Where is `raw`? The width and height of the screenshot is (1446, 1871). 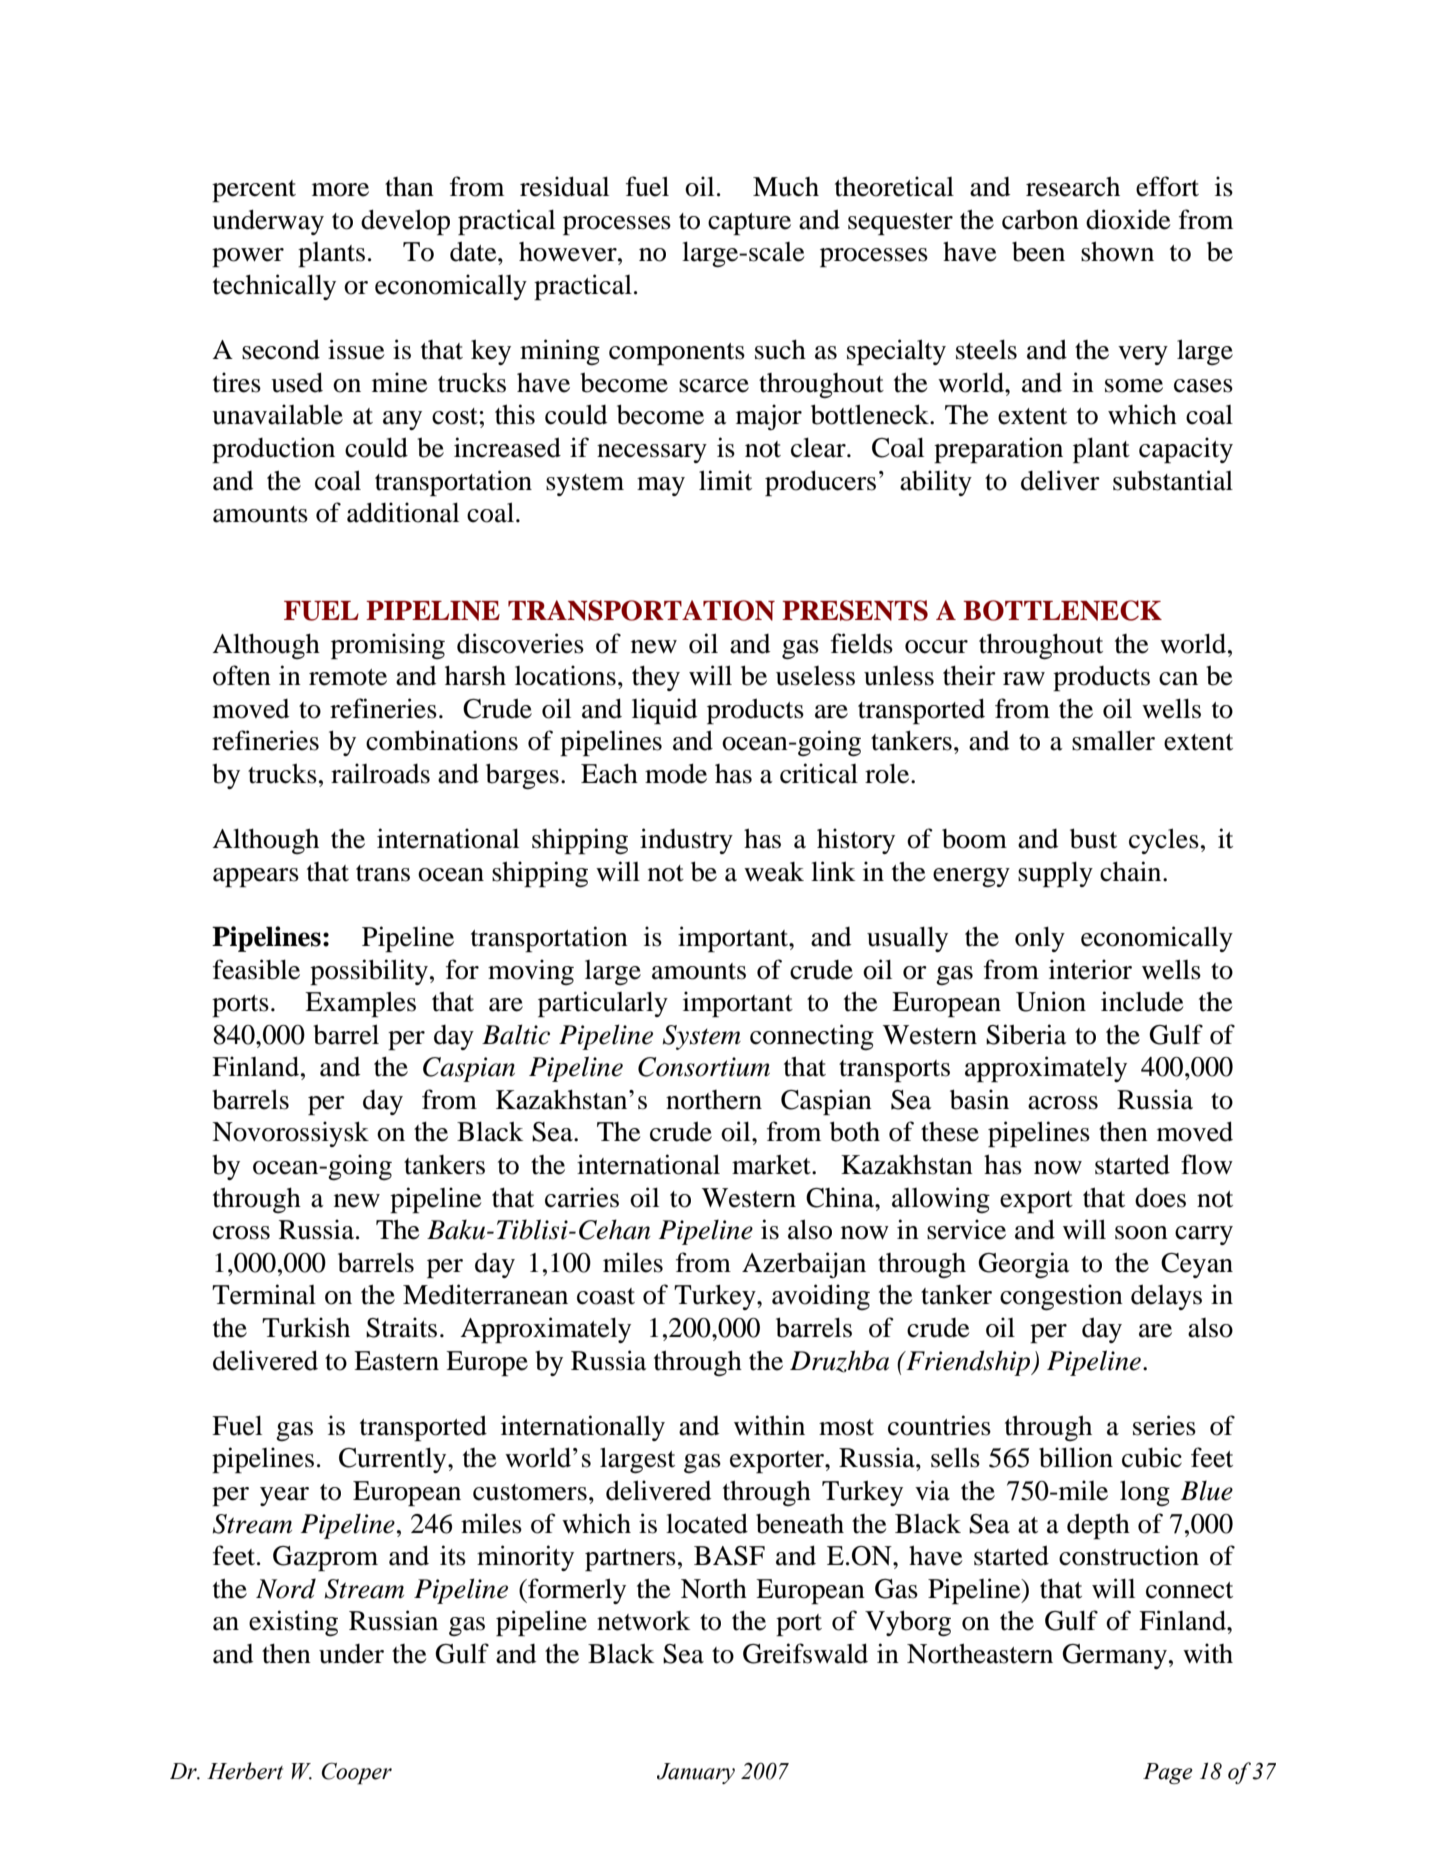
raw is located at coordinates (1024, 679).
